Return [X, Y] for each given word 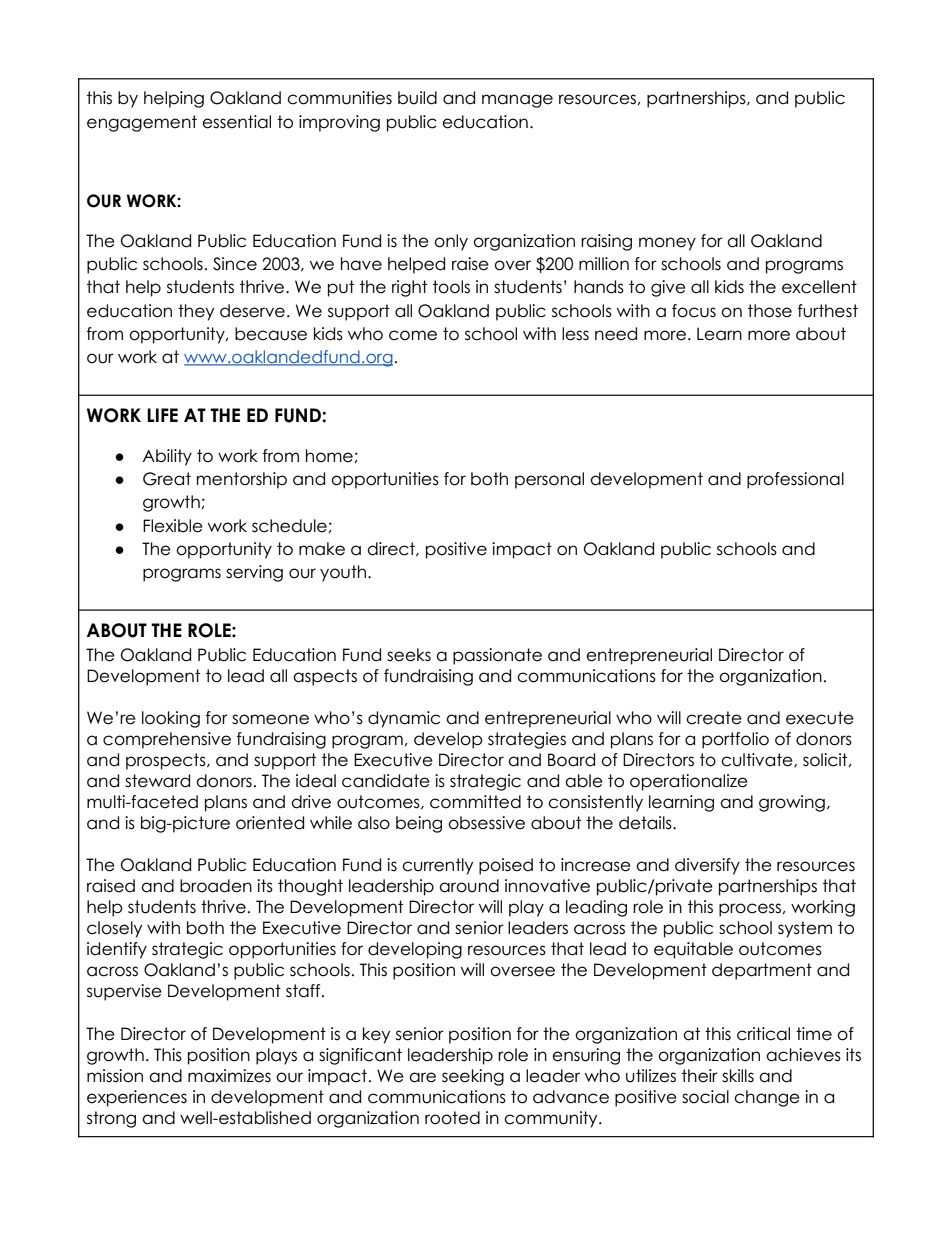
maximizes [229, 1076]
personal [549, 480]
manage [517, 101]
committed [475, 802]
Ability [167, 457]
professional [795, 480]
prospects [167, 761]
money [667, 244]
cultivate [758, 760]
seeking [473, 1077]
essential [236, 122]
